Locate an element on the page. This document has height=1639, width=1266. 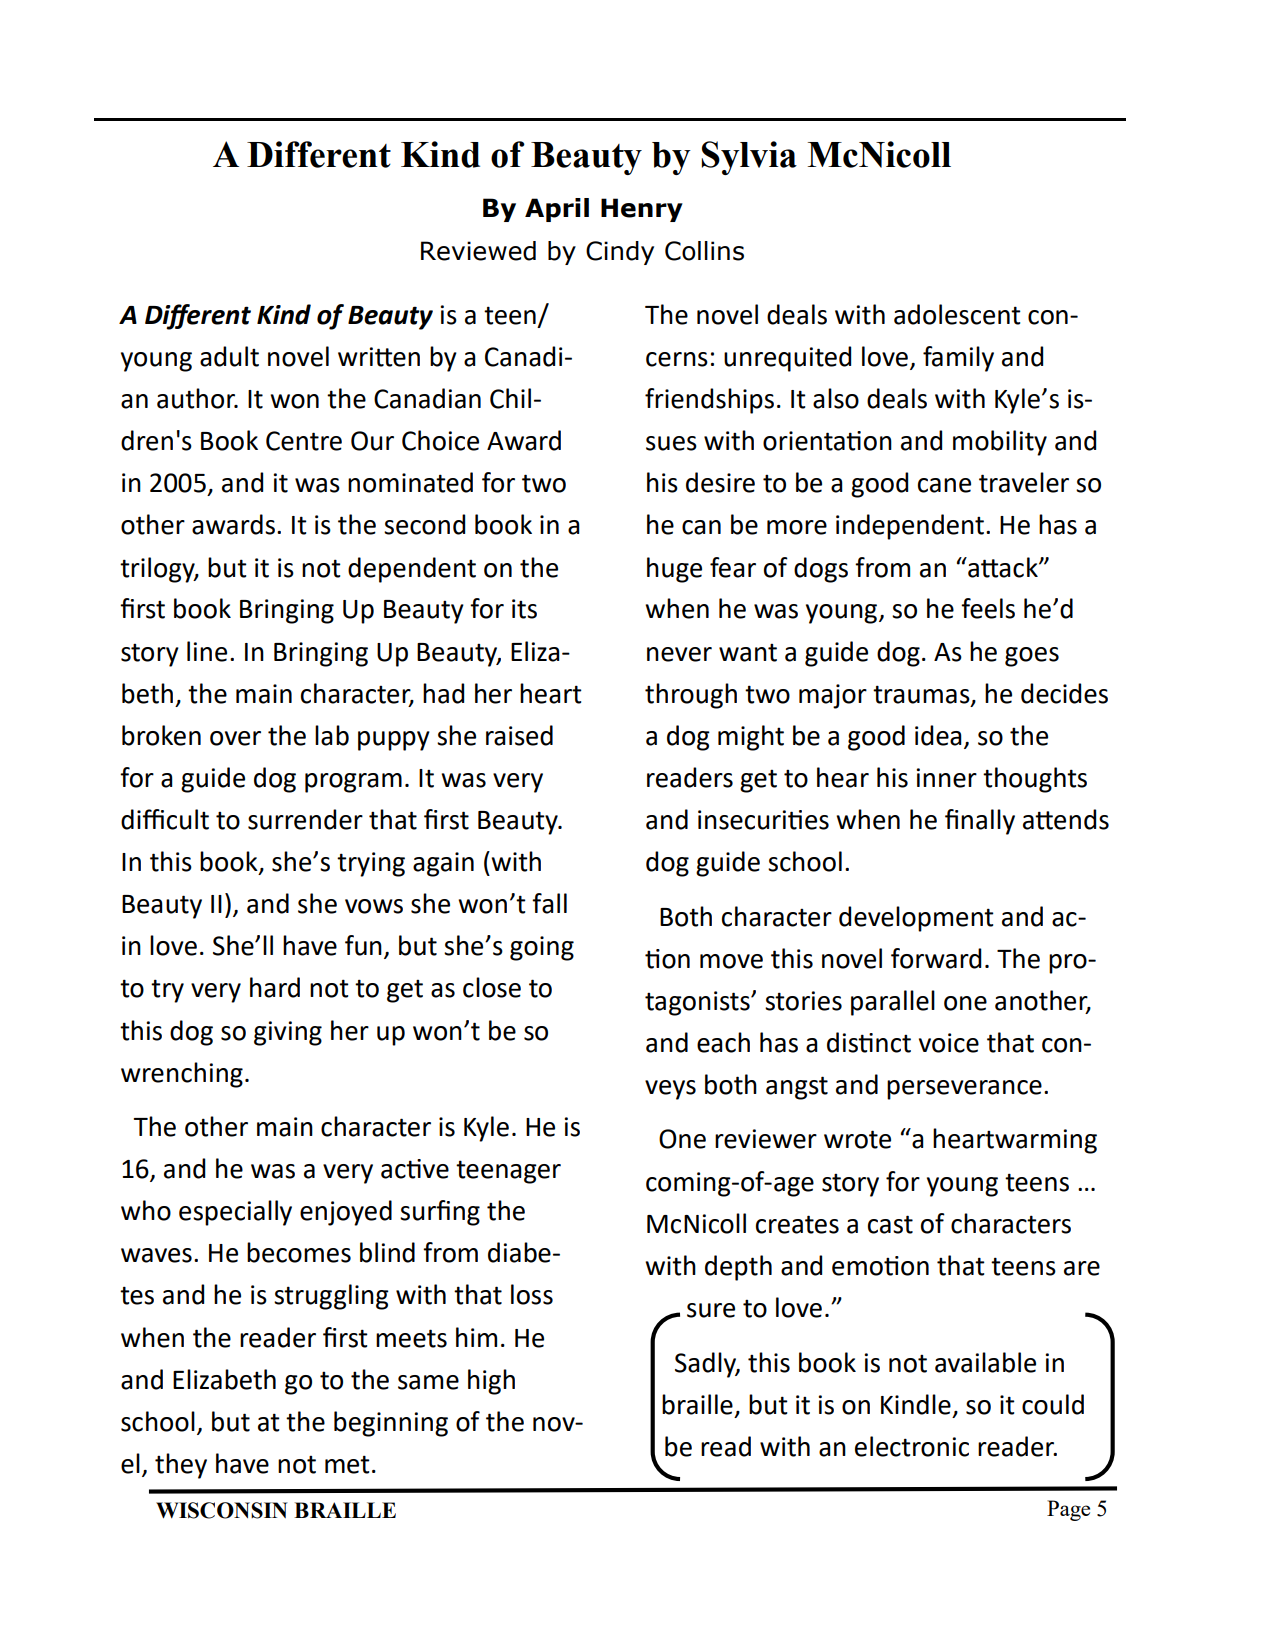
electronic is located at coordinates (912, 1446).
